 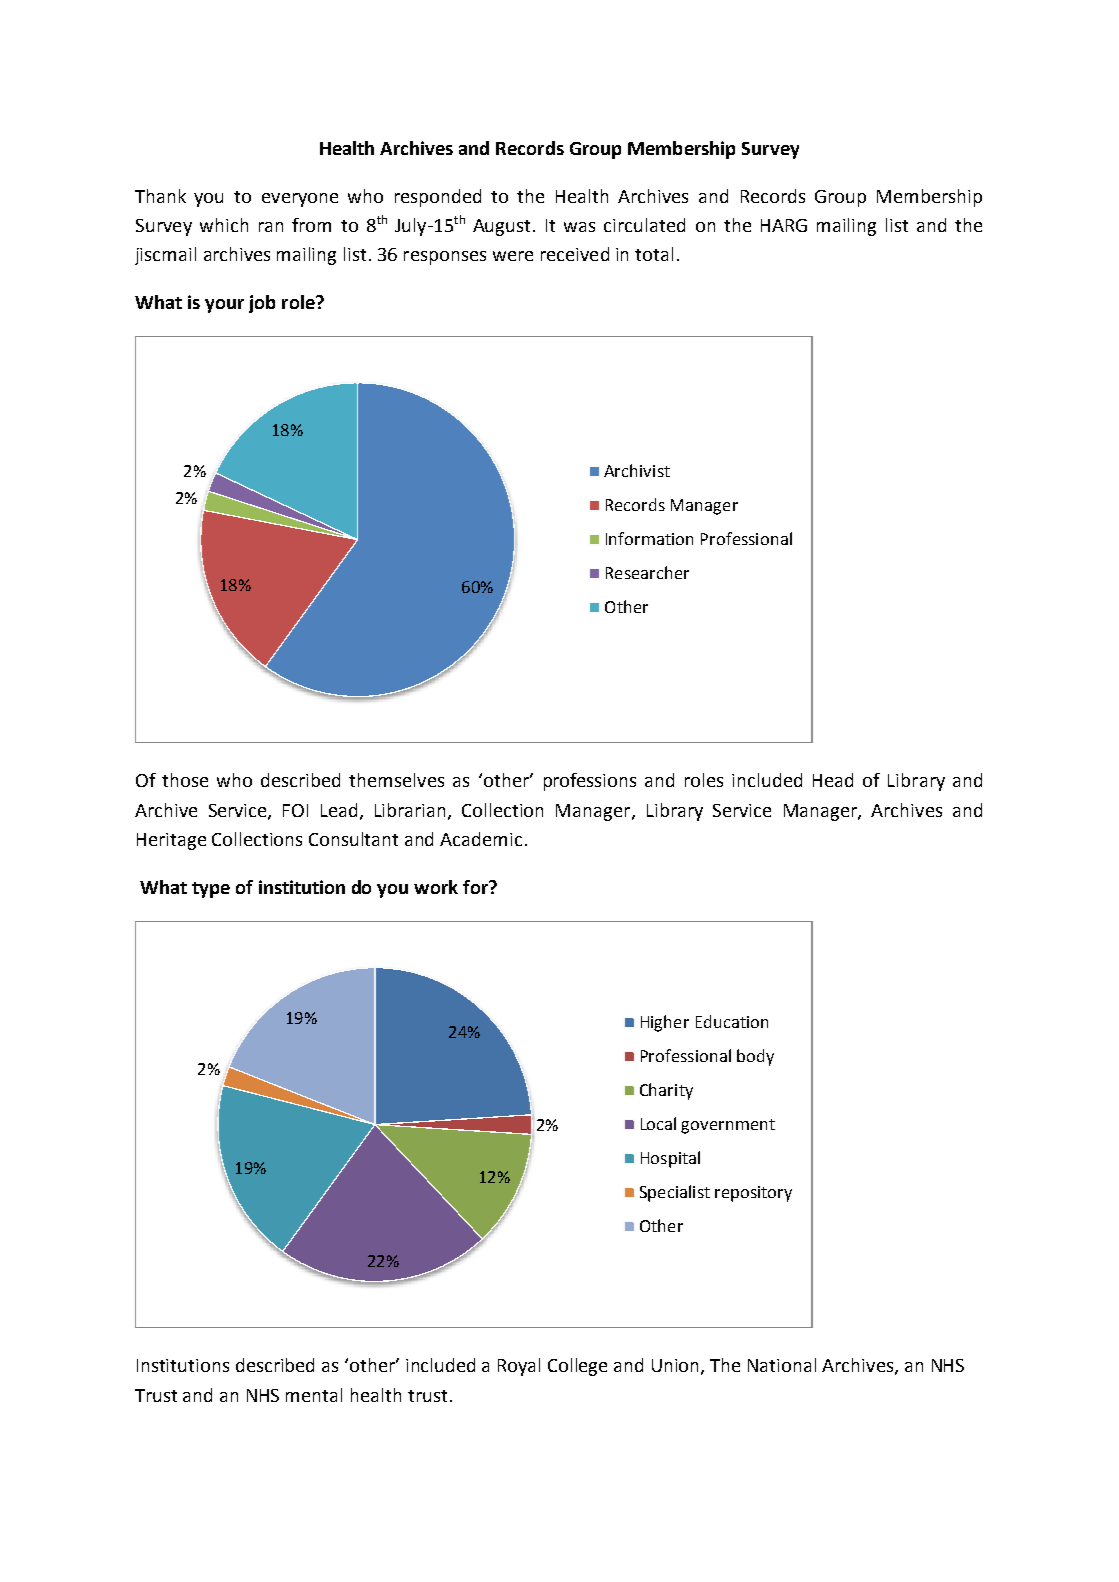 I want to click on August, so click(x=501, y=227).
